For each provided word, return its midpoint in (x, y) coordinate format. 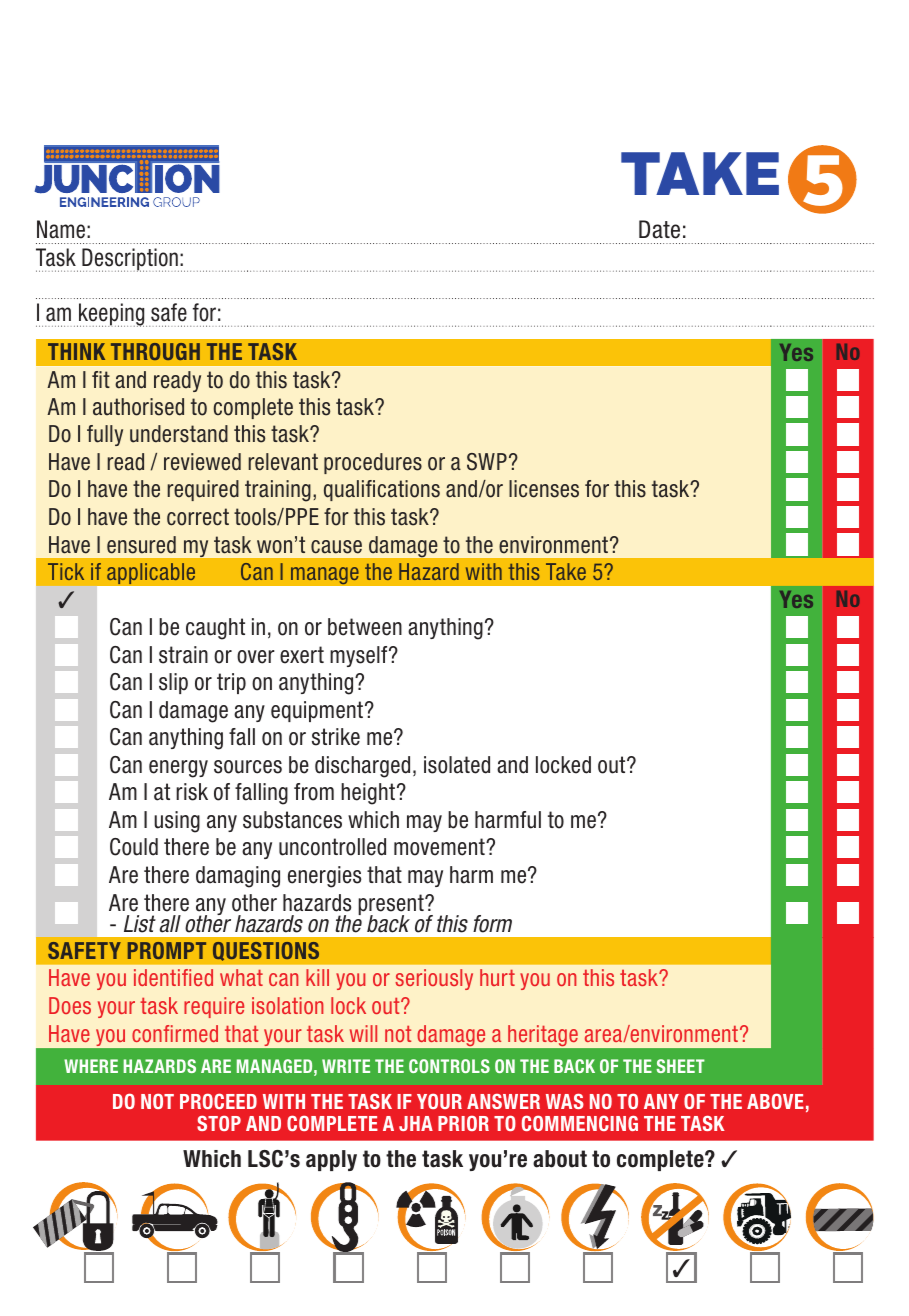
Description (129, 260)
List (140, 924)
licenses (544, 489)
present (392, 906)
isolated (457, 765)
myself (360, 656)
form (492, 924)
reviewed (202, 462)
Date (659, 229)
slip (173, 683)
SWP (487, 462)
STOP (219, 1123)
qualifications (382, 490)
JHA (416, 1123)
